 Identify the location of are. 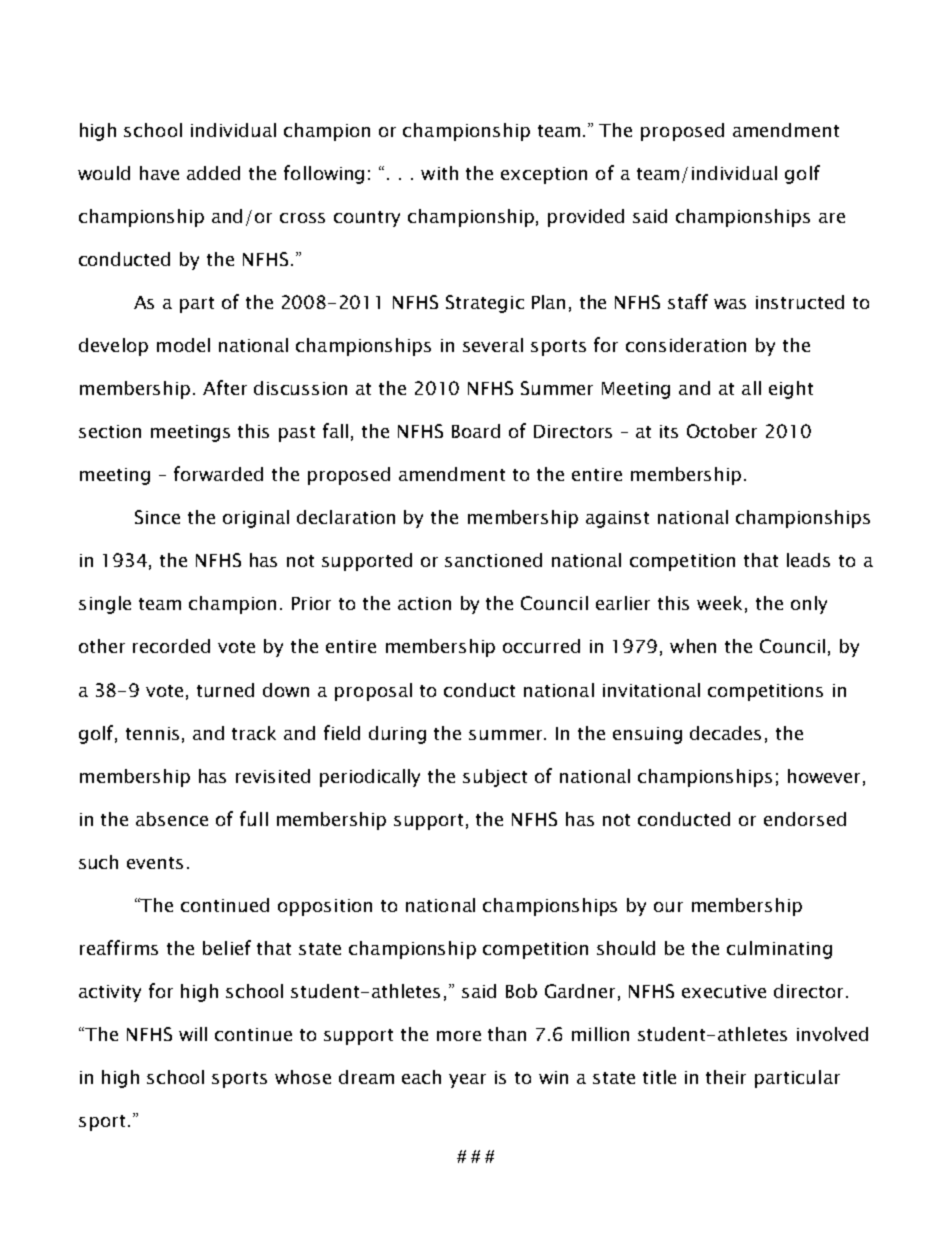
(832, 218).
